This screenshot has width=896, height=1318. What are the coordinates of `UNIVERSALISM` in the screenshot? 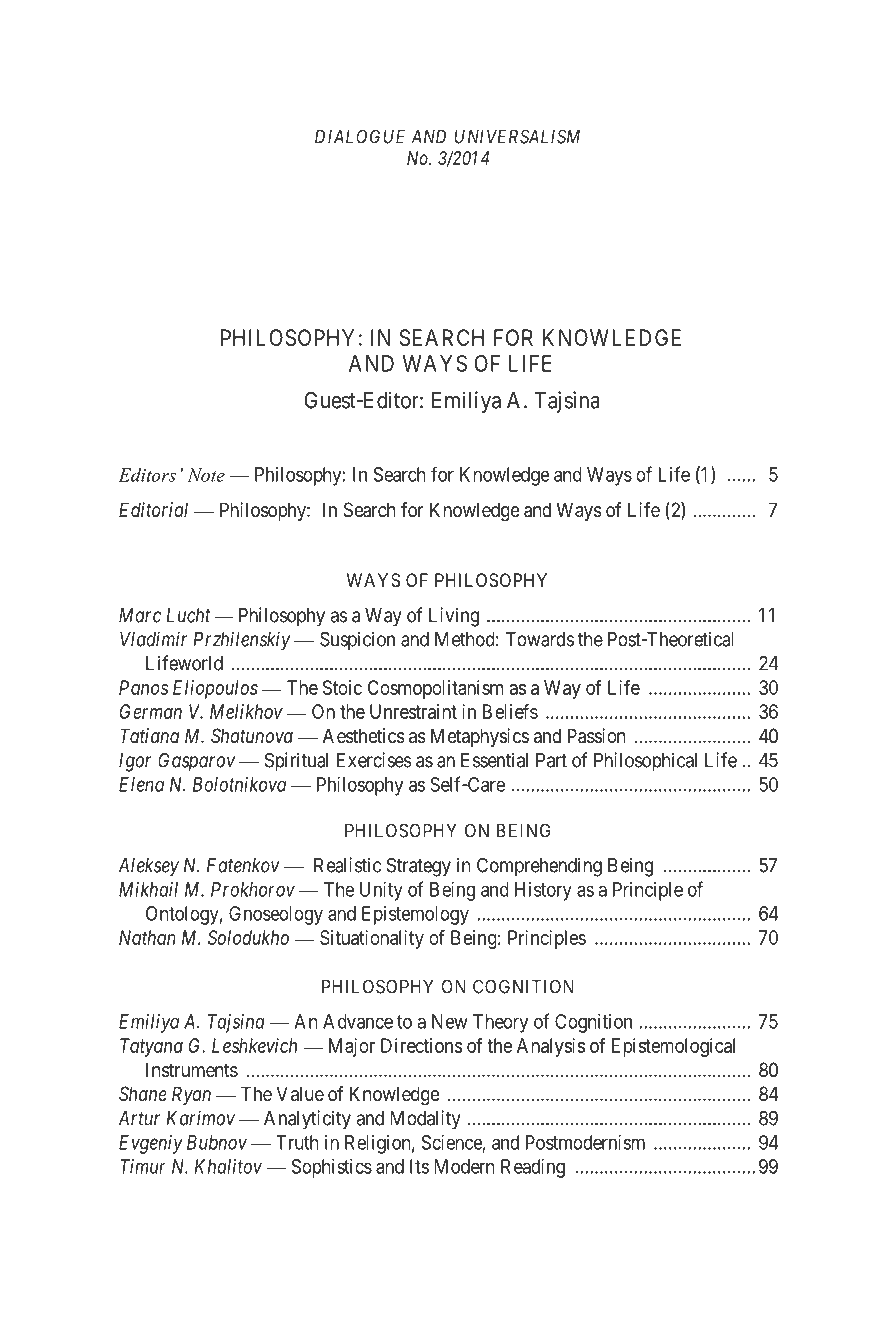 It's located at (517, 136).
